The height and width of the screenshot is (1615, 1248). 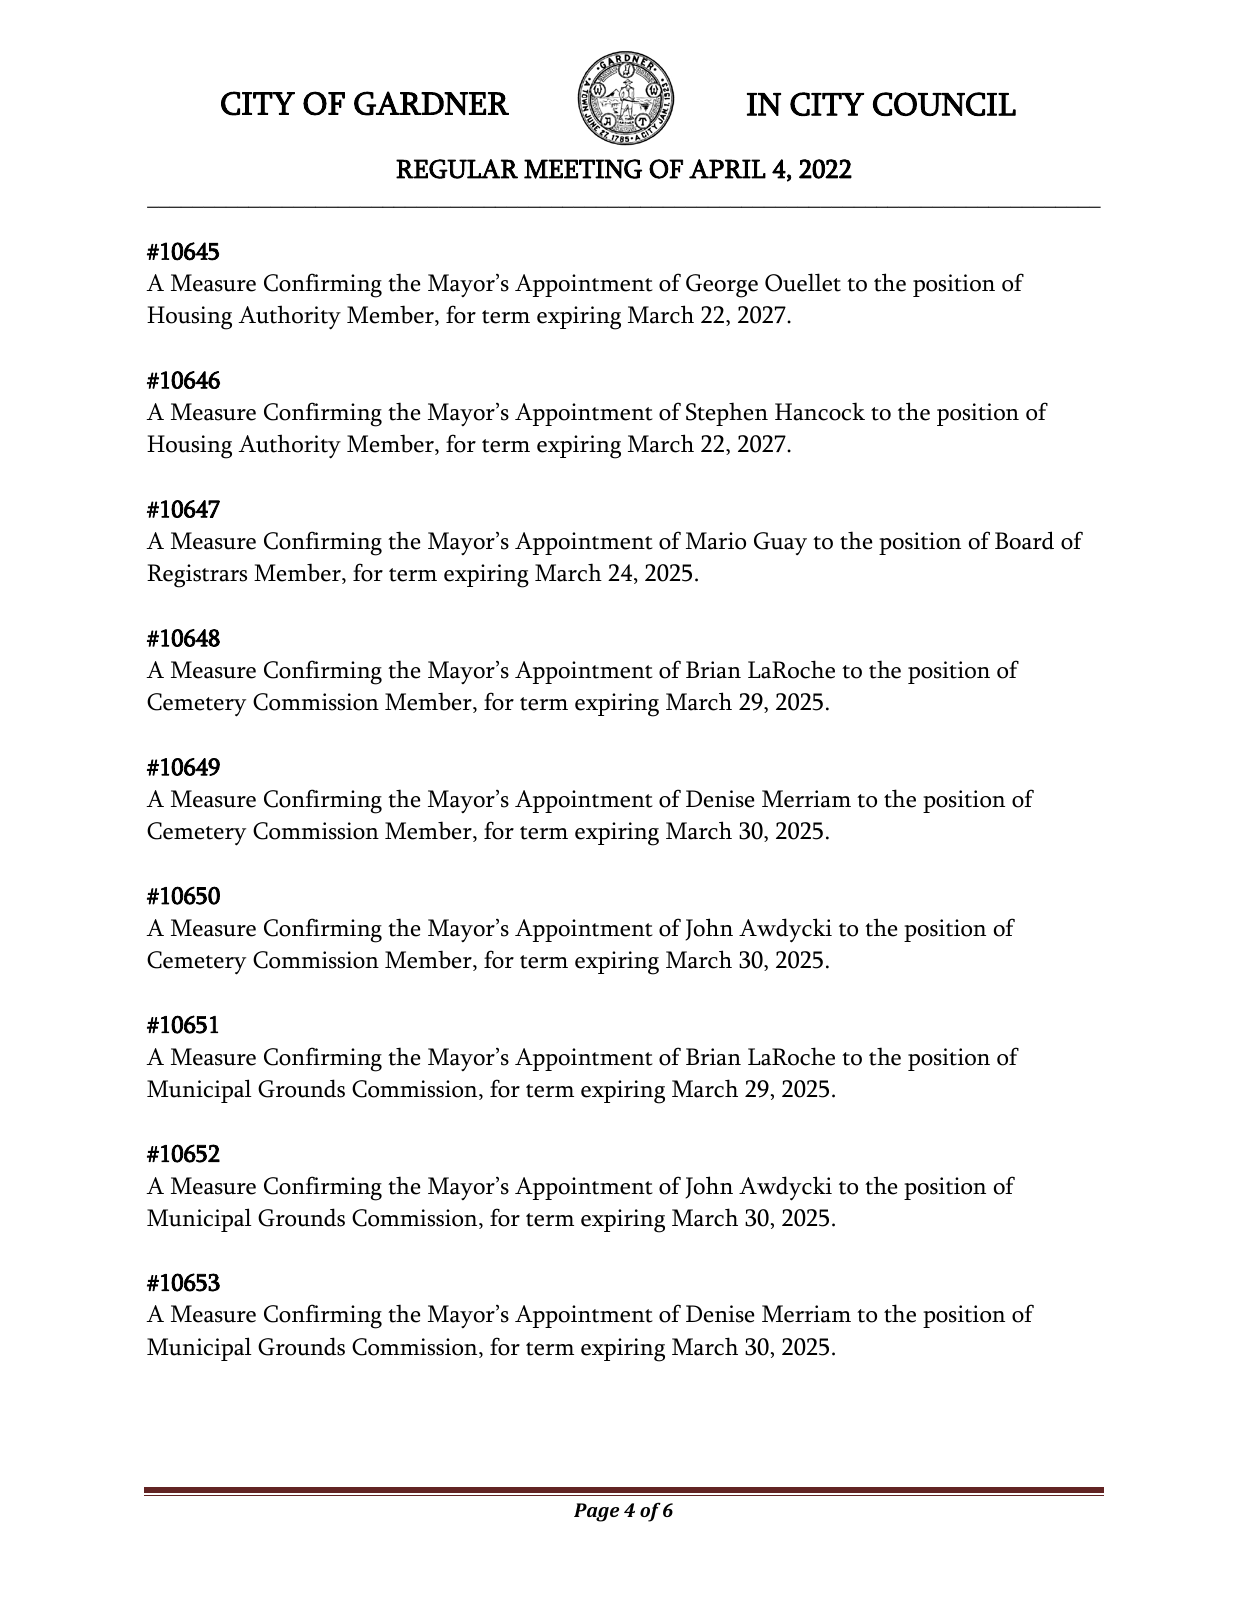 What do you see at coordinates (944, 104) in the screenshot?
I see `COUNCIL` at bounding box center [944, 104].
